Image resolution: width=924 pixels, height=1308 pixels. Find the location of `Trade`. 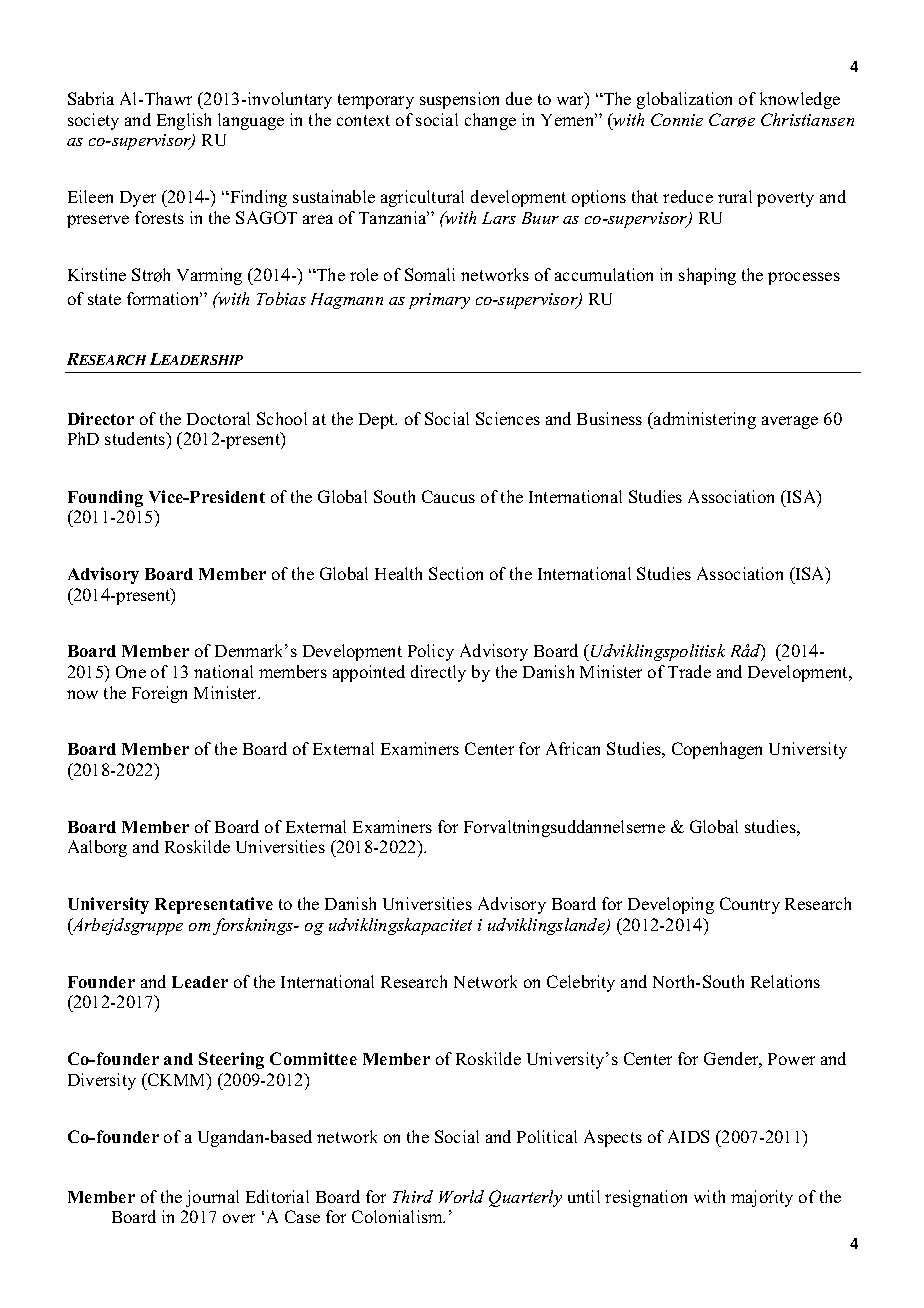

Trade is located at coordinates (689, 671).
